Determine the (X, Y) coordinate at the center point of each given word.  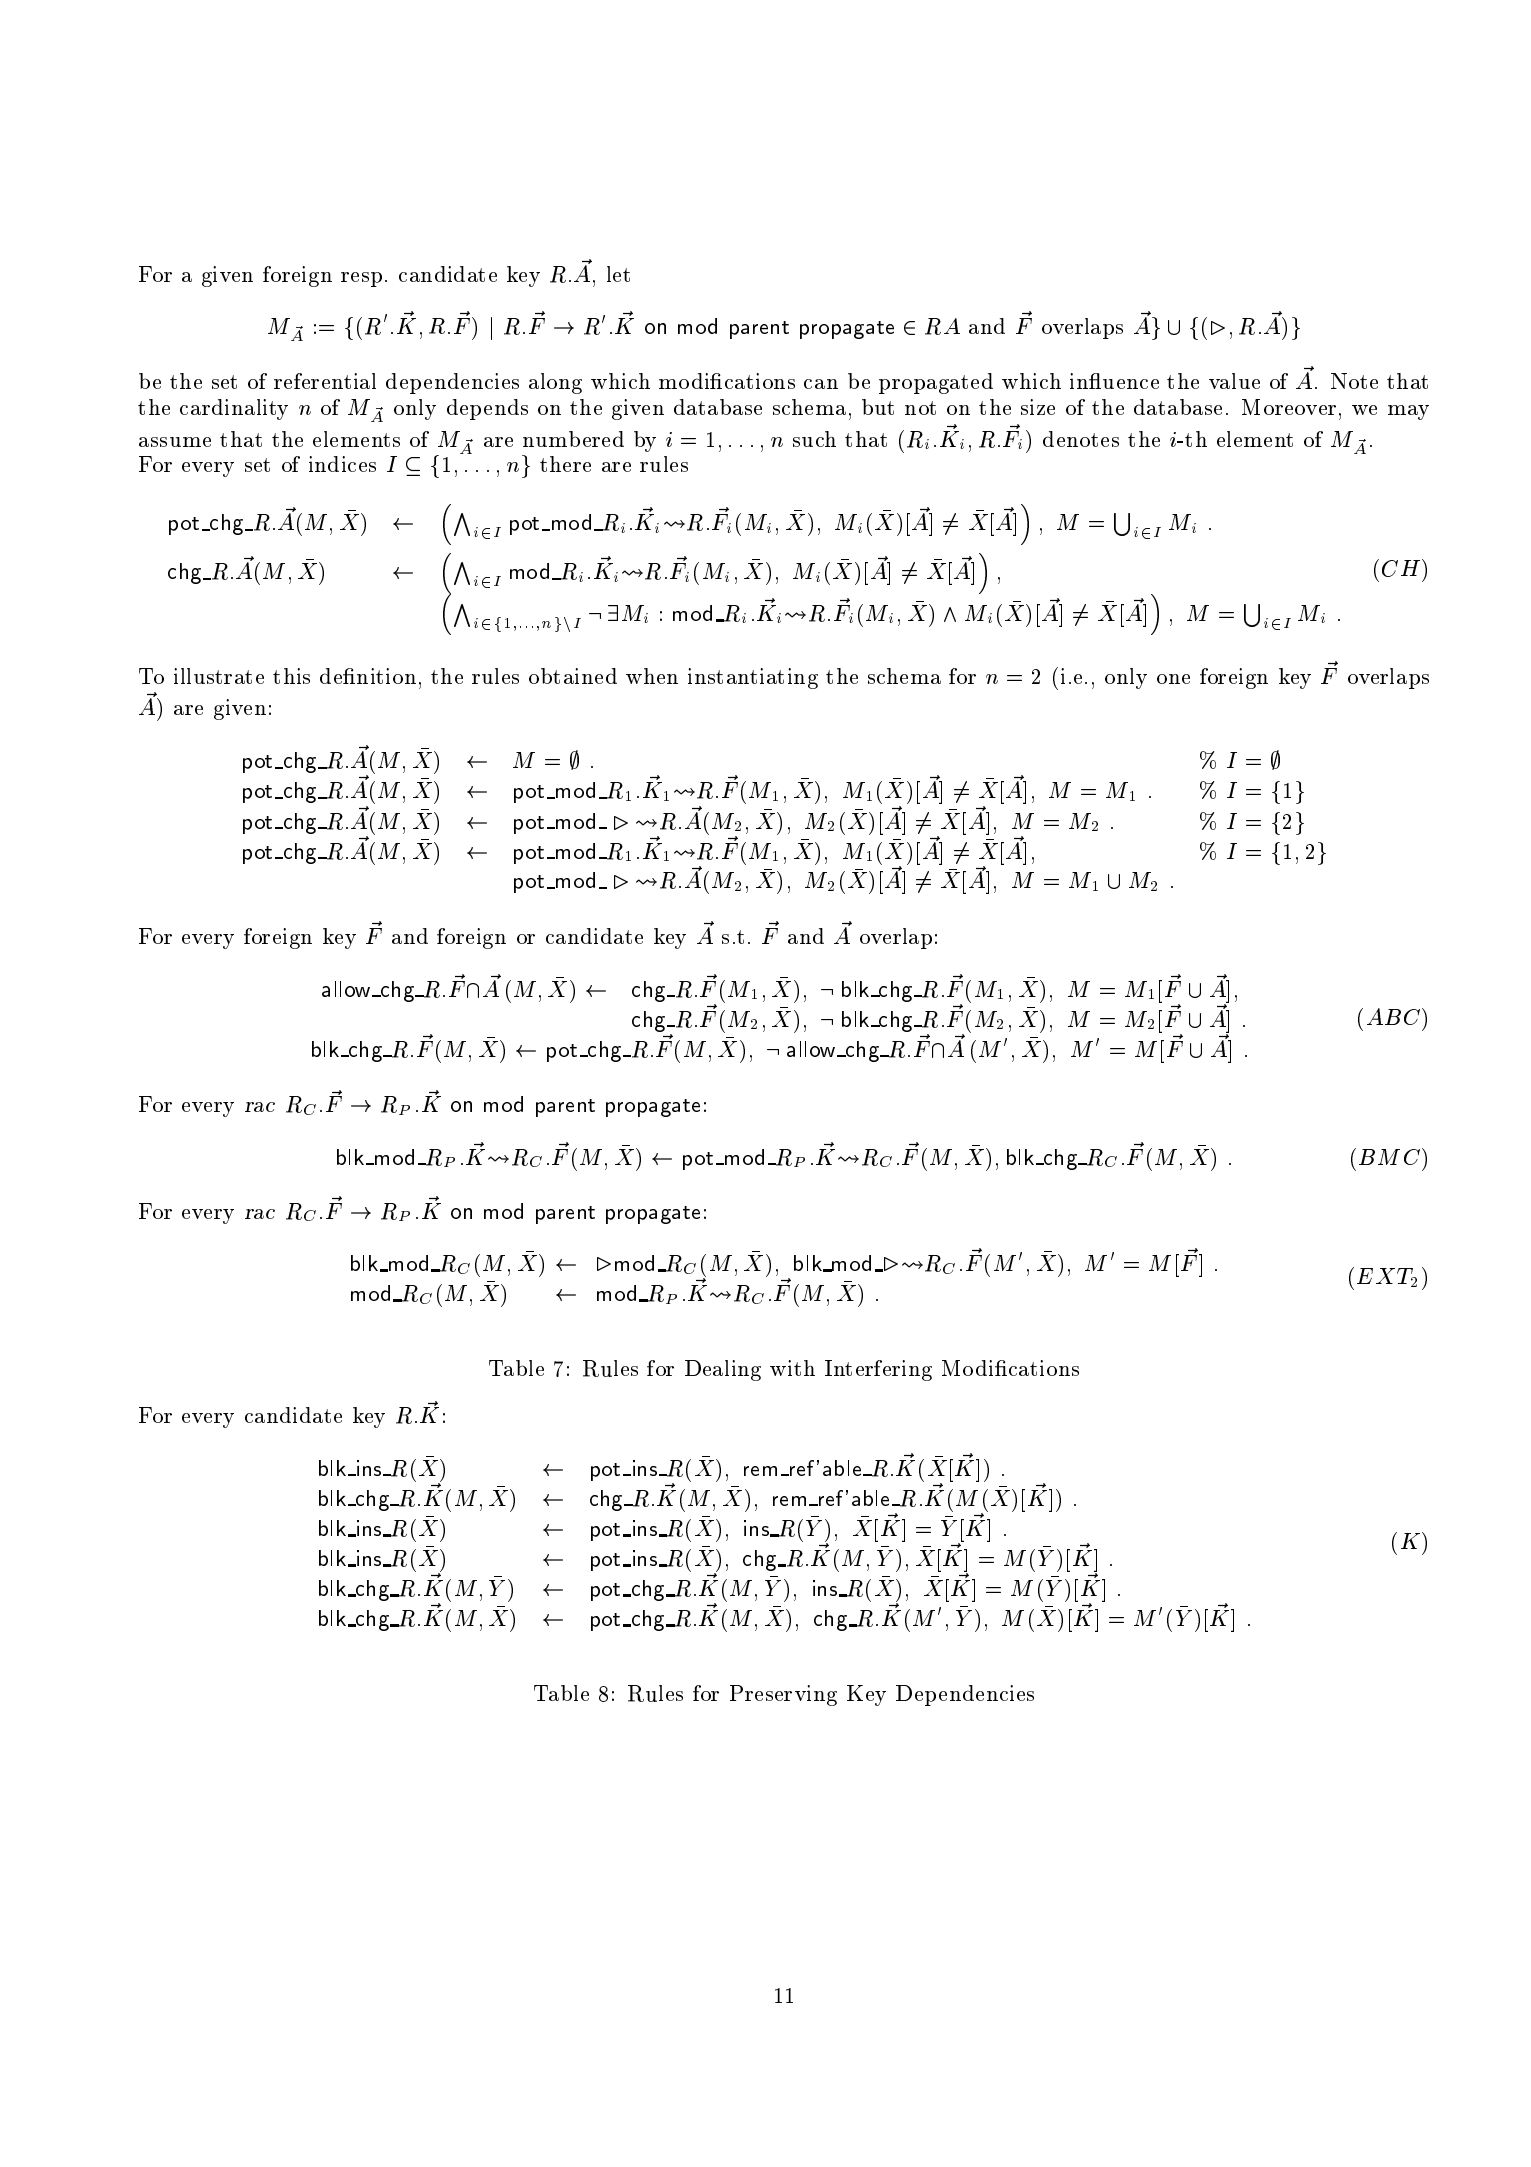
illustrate (219, 676)
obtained (573, 676)
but (878, 407)
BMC (1391, 1156)
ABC (1395, 1016)
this (291, 676)
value (1234, 381)
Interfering (878, 1370)
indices (342, 464)
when (652, 676)
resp (361, 279)
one (1173, 679)
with (792, 1368)
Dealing (723, 1370)
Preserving (783, 1695)
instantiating (753, 678)
